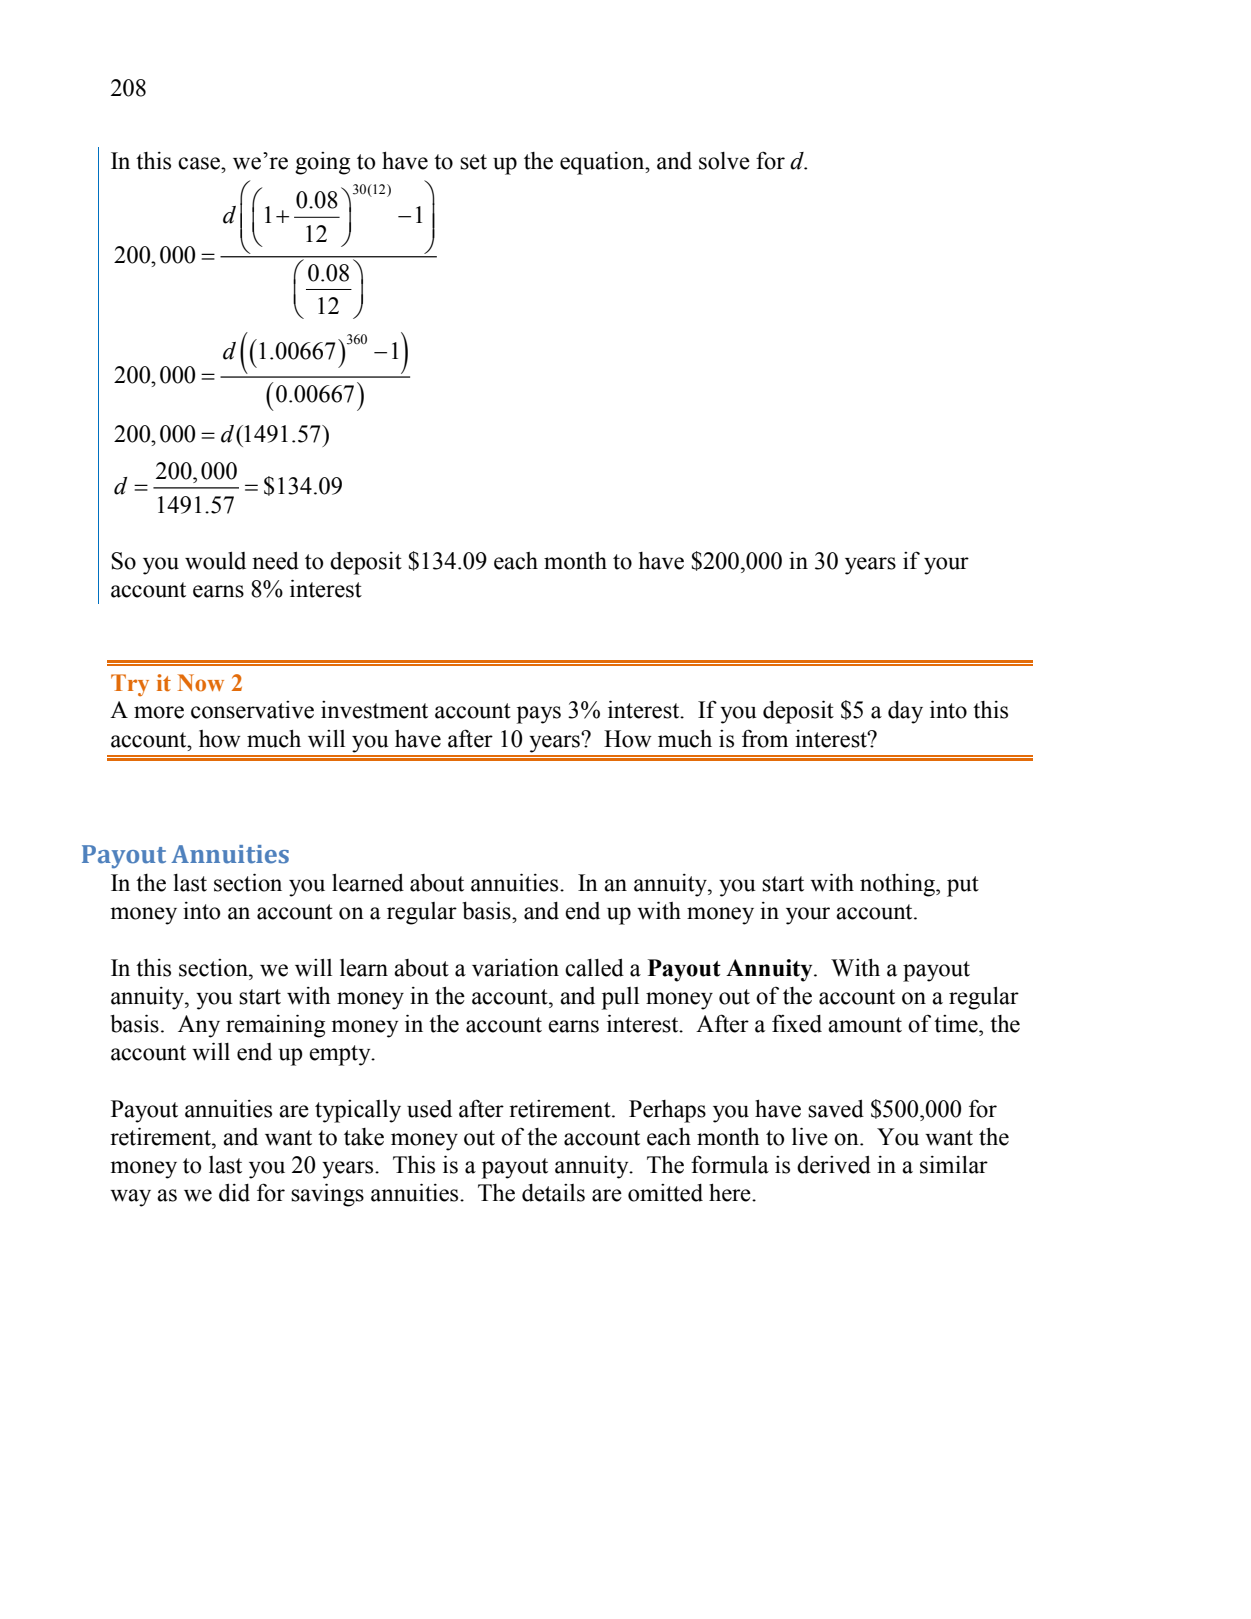 The width and height of the page is (1251, 1619). Describe the element at coordinates (603, 163) in the page. I see `equation` at that location.
